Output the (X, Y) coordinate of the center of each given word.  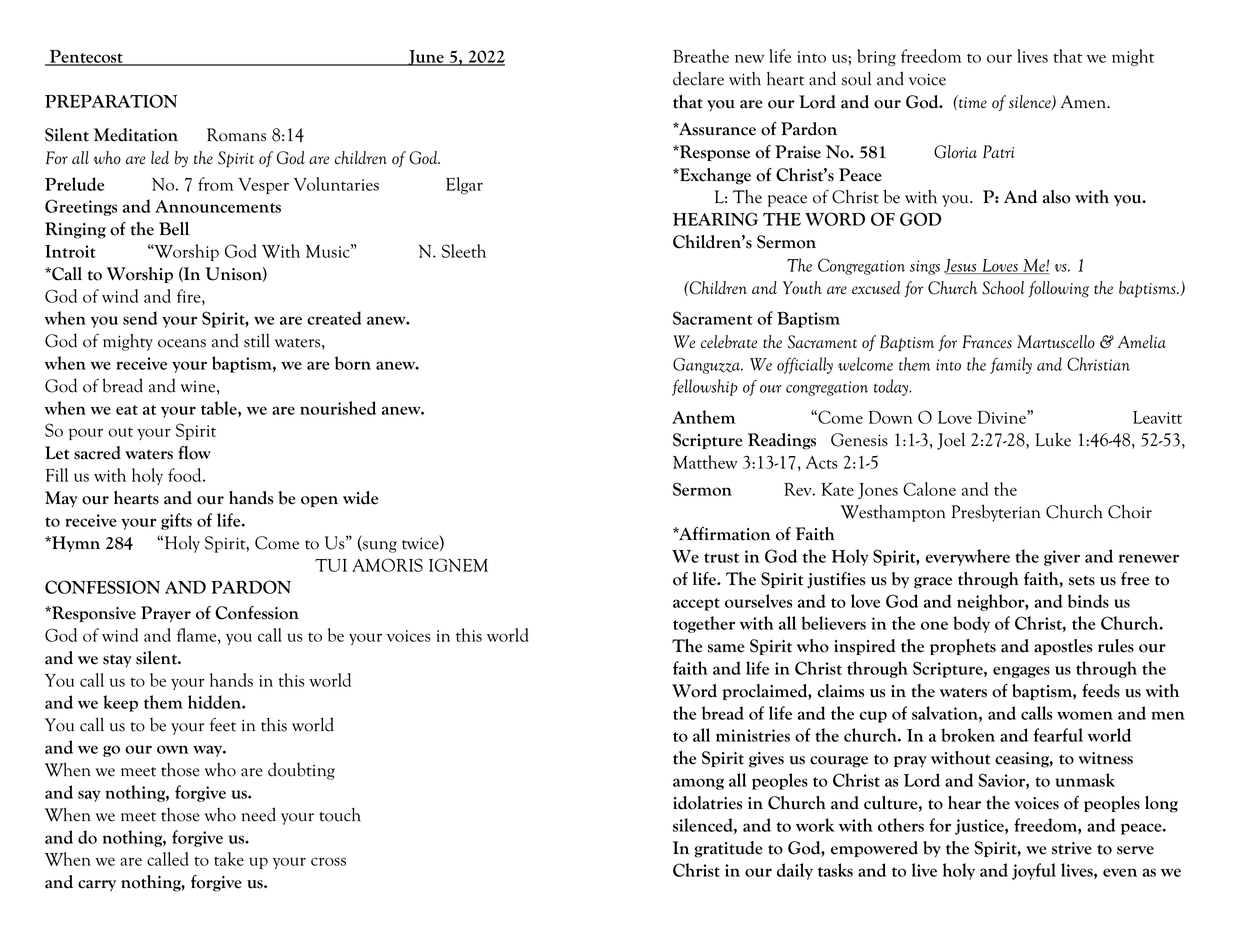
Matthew (705, 462)
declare (698, 78)
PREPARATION (111, 101)
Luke (1053, 439)
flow (194, 453)
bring (876, 57)
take (229, 859)
